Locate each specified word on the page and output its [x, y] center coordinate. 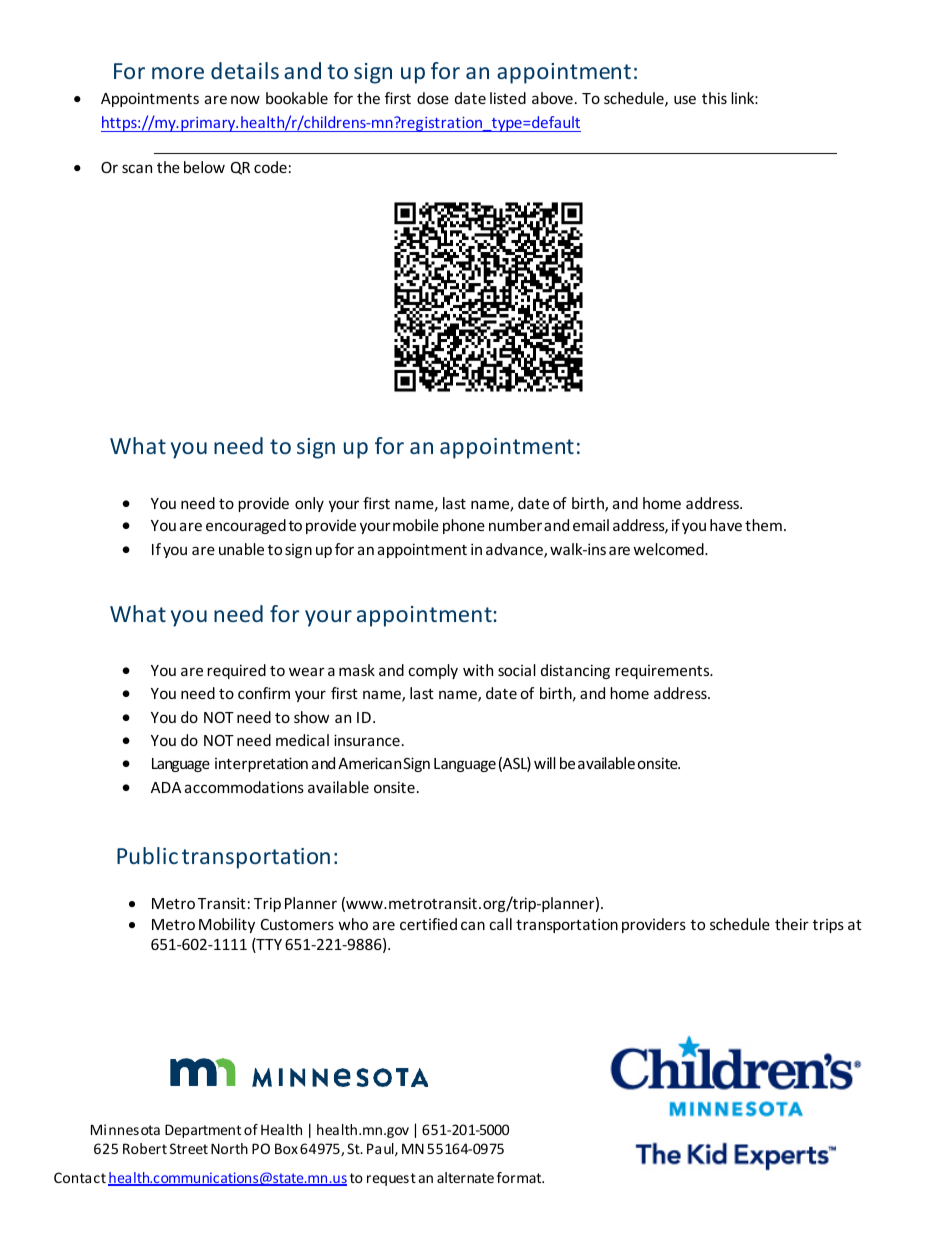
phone [464, 526]
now [245, 99]
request [391, 1179]
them [763, 525]
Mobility [227, 925]
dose [433, 98]
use [685, 99]
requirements [663, 672]
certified [428, 924]
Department [203, 1131]
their [792, 924]
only [309, 504]
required [236, 671]
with [478, 670]
